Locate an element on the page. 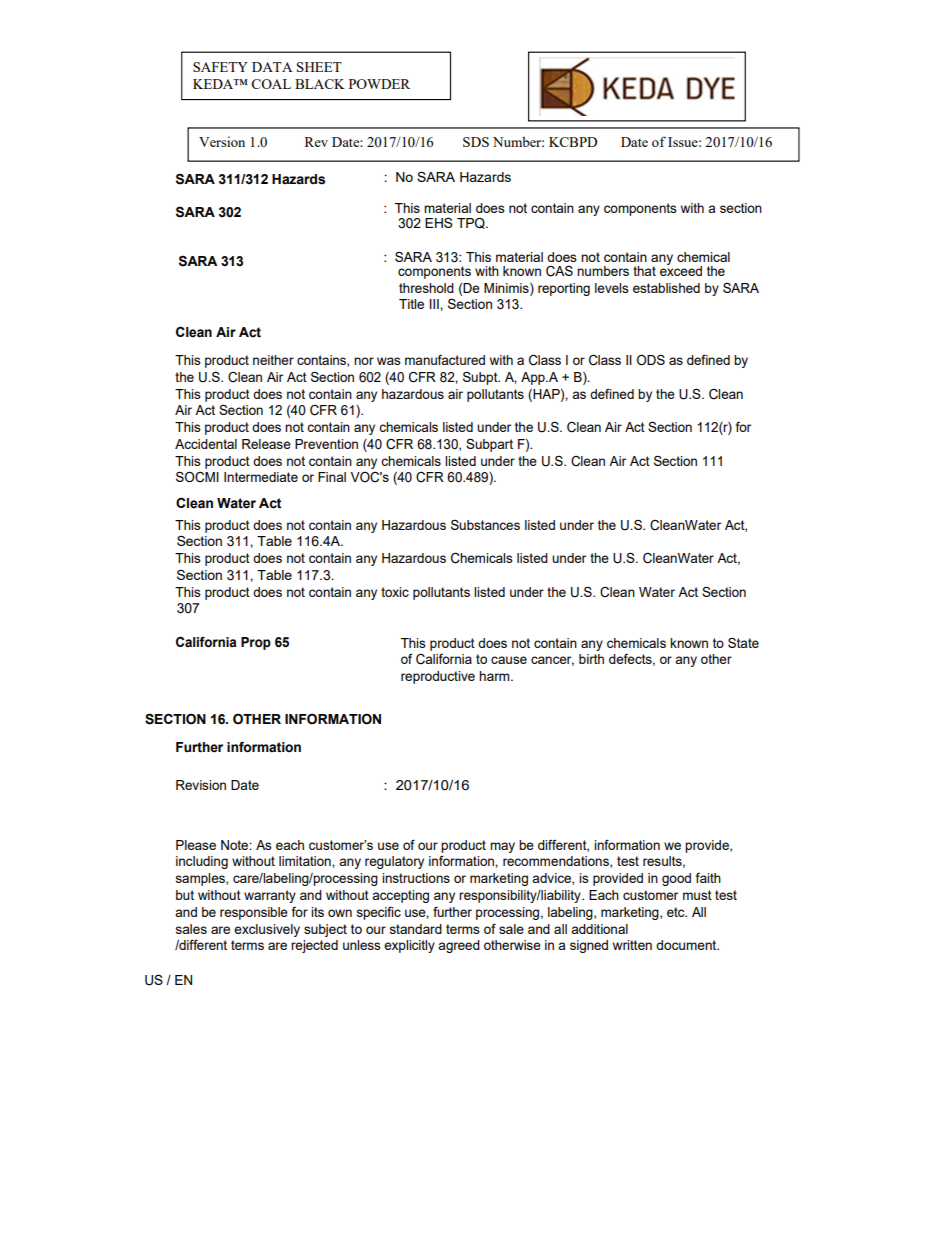 This page has height=1233, width=952. birth is located at coordinates (591, 659).
